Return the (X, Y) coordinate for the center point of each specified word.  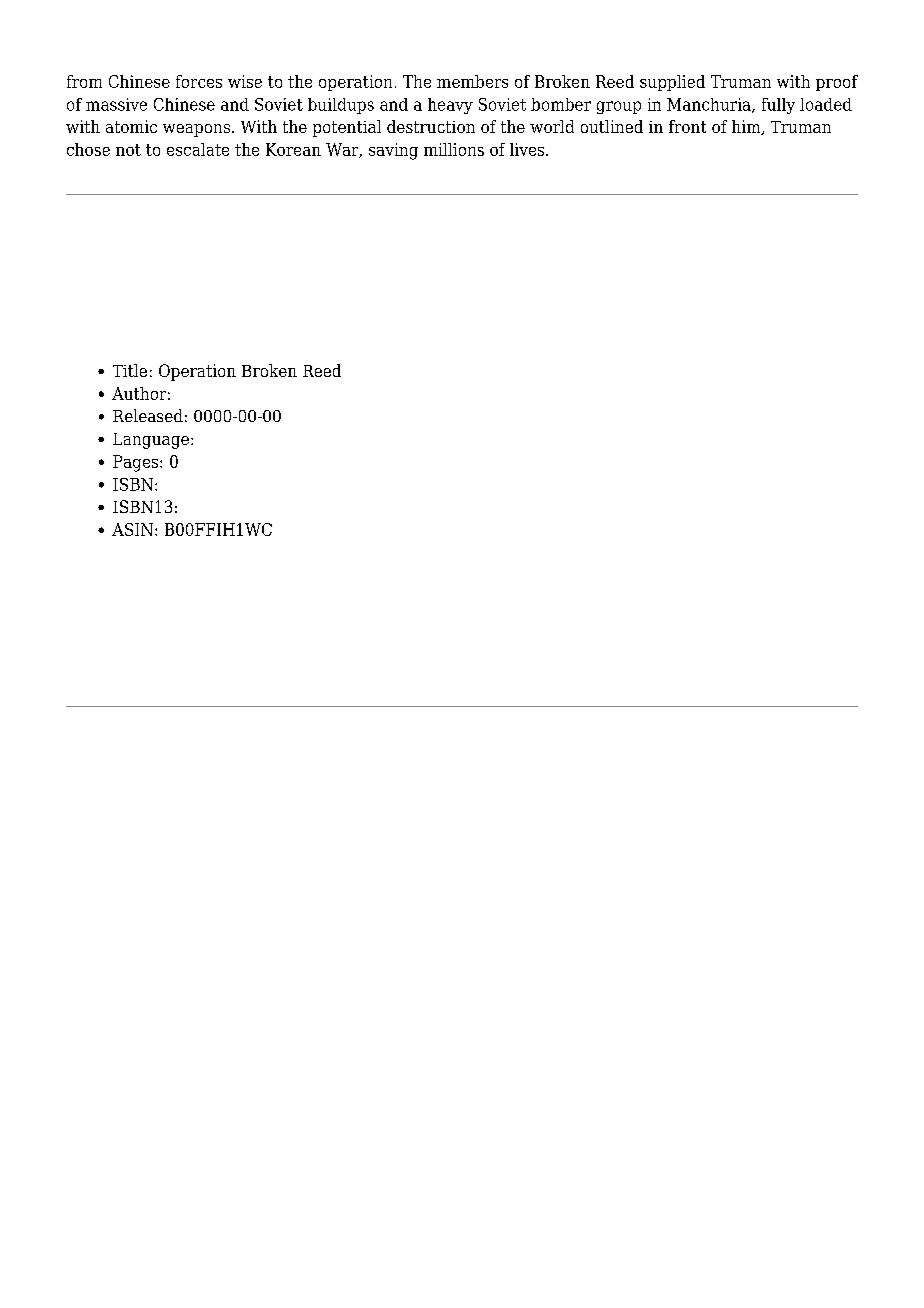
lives (528, 149)
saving (393, 151)
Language (151, 441)
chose (88, 149)
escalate (198, 149)
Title (130, 370)
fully (778, 106)
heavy (450, 106)
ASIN (132, 529)
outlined (612, 126)
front (687, 126)
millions (454, 149)
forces (199, 81)
